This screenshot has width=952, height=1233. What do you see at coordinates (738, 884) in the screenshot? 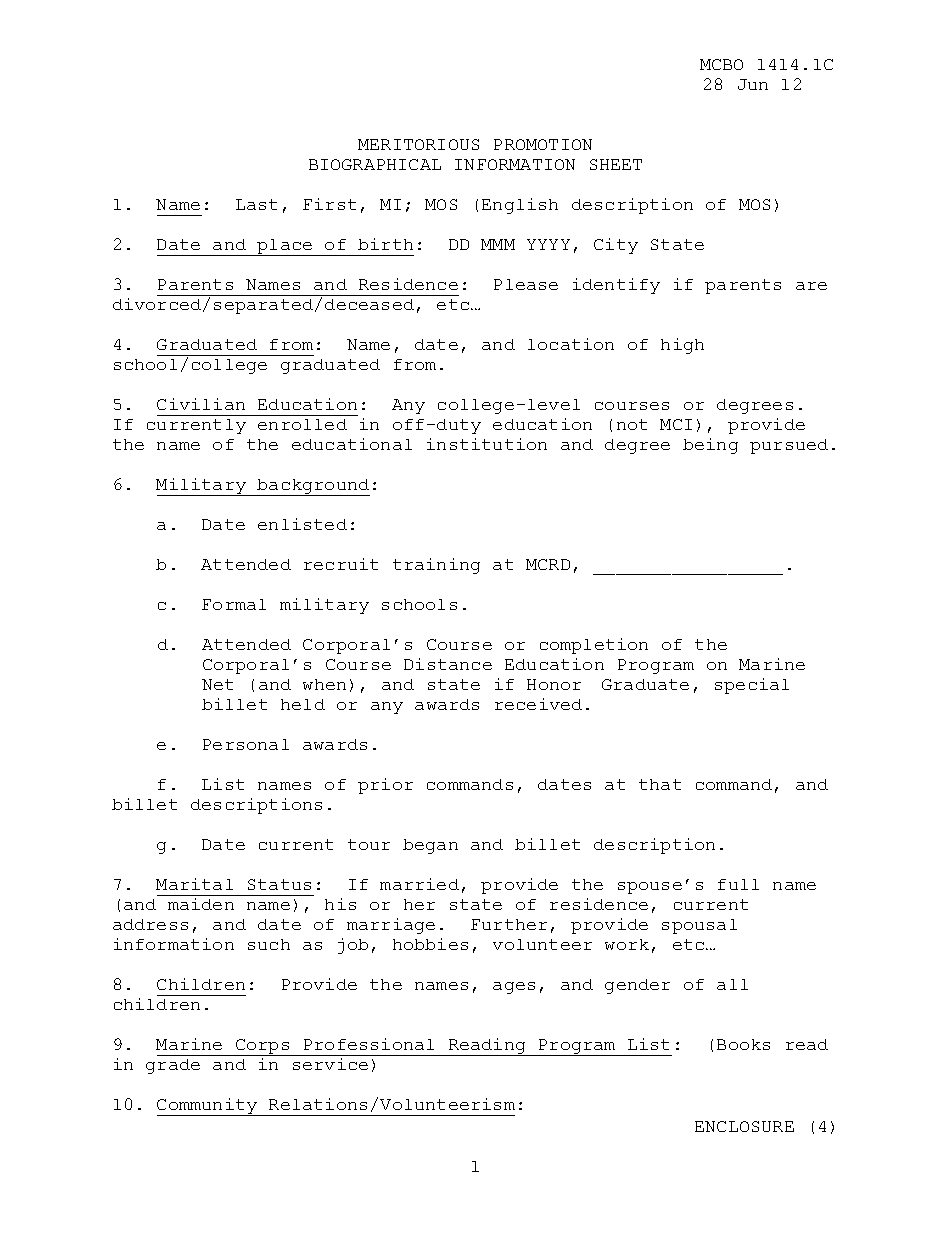
I see `full` at bounding box center [738, 884].
